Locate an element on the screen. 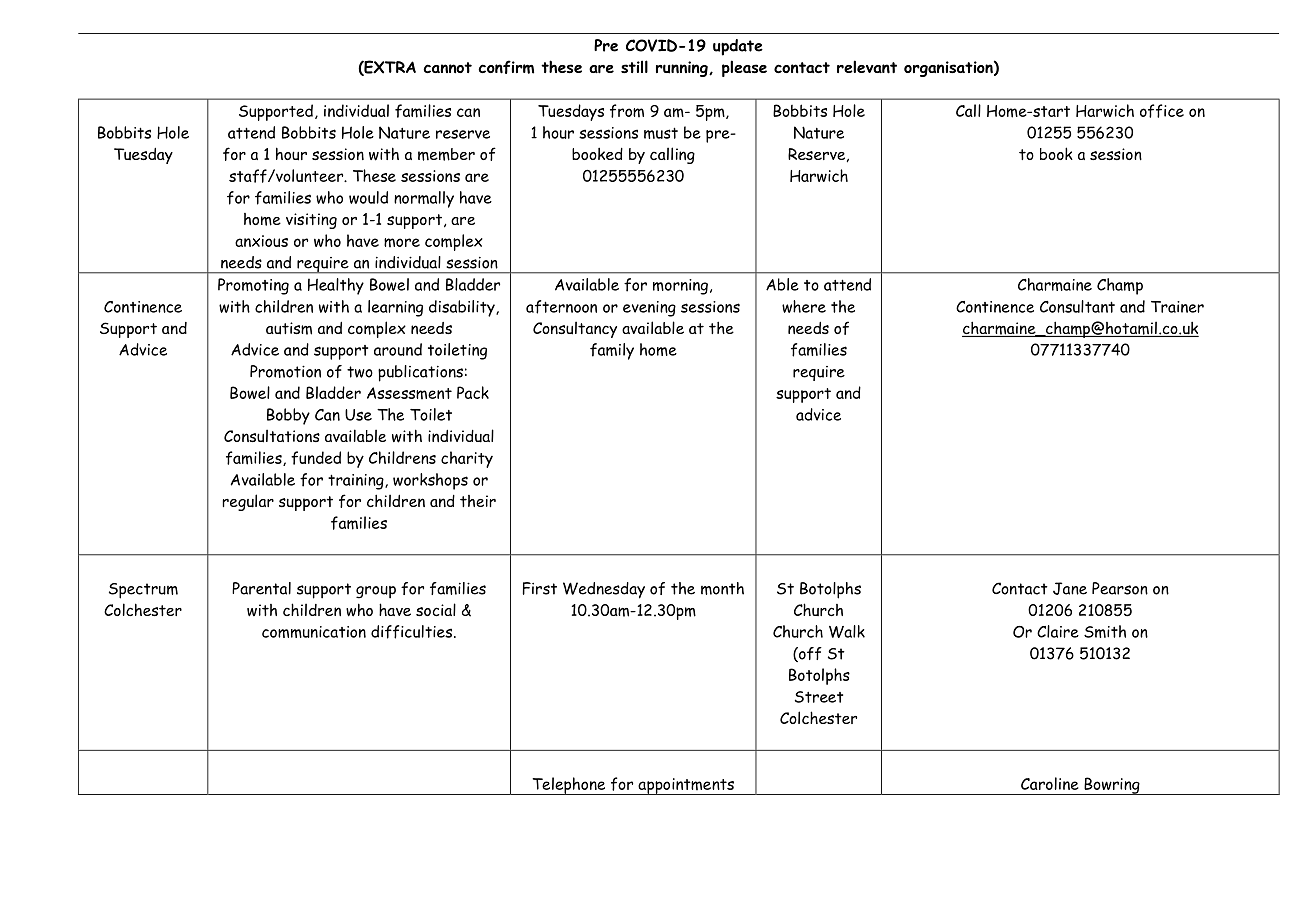 The height and width of the screenshot is (924, 1308). Telephone is located at coordinates (569, 786).
